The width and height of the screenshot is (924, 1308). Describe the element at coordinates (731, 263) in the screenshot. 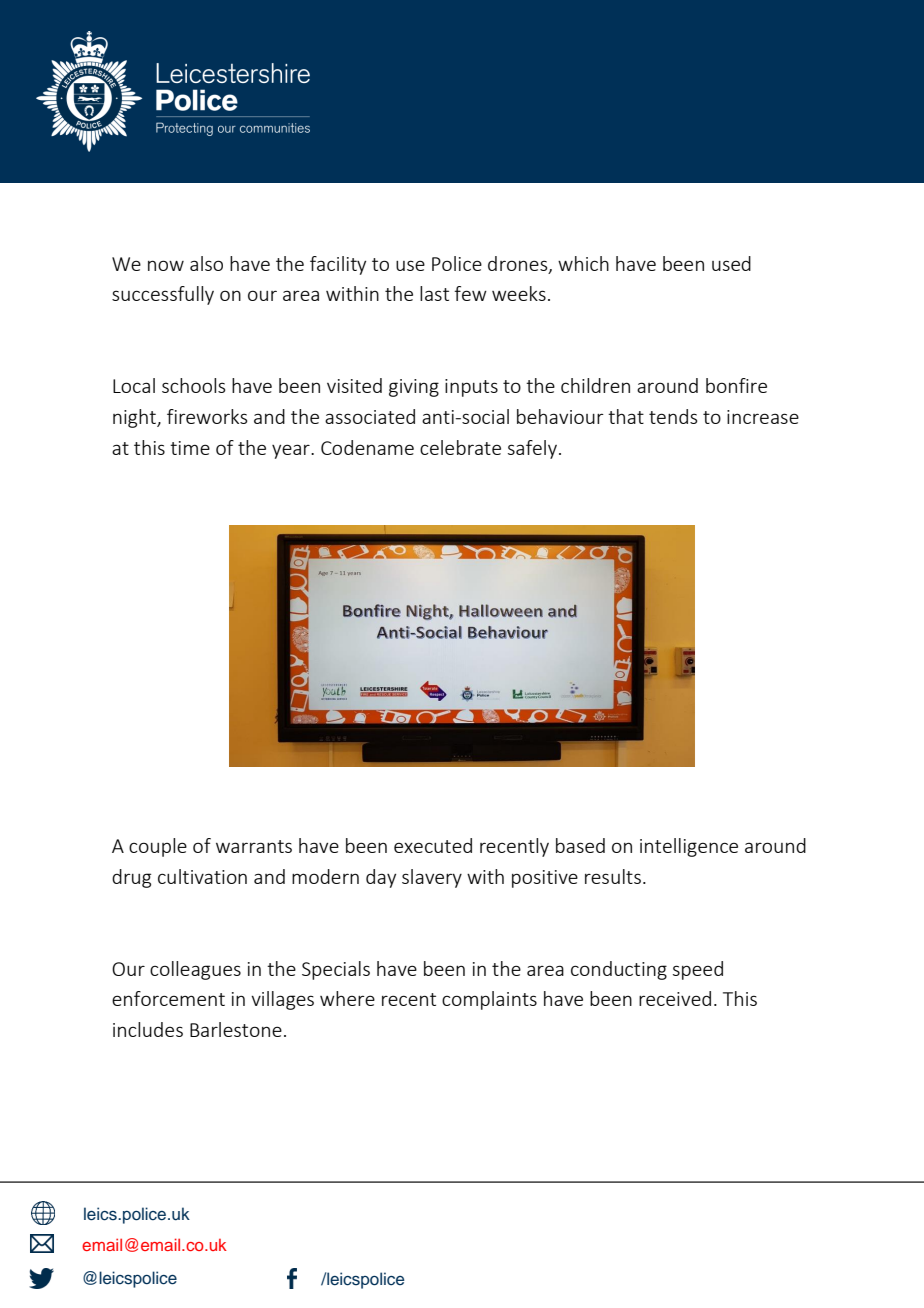

I see `used` at that location.
